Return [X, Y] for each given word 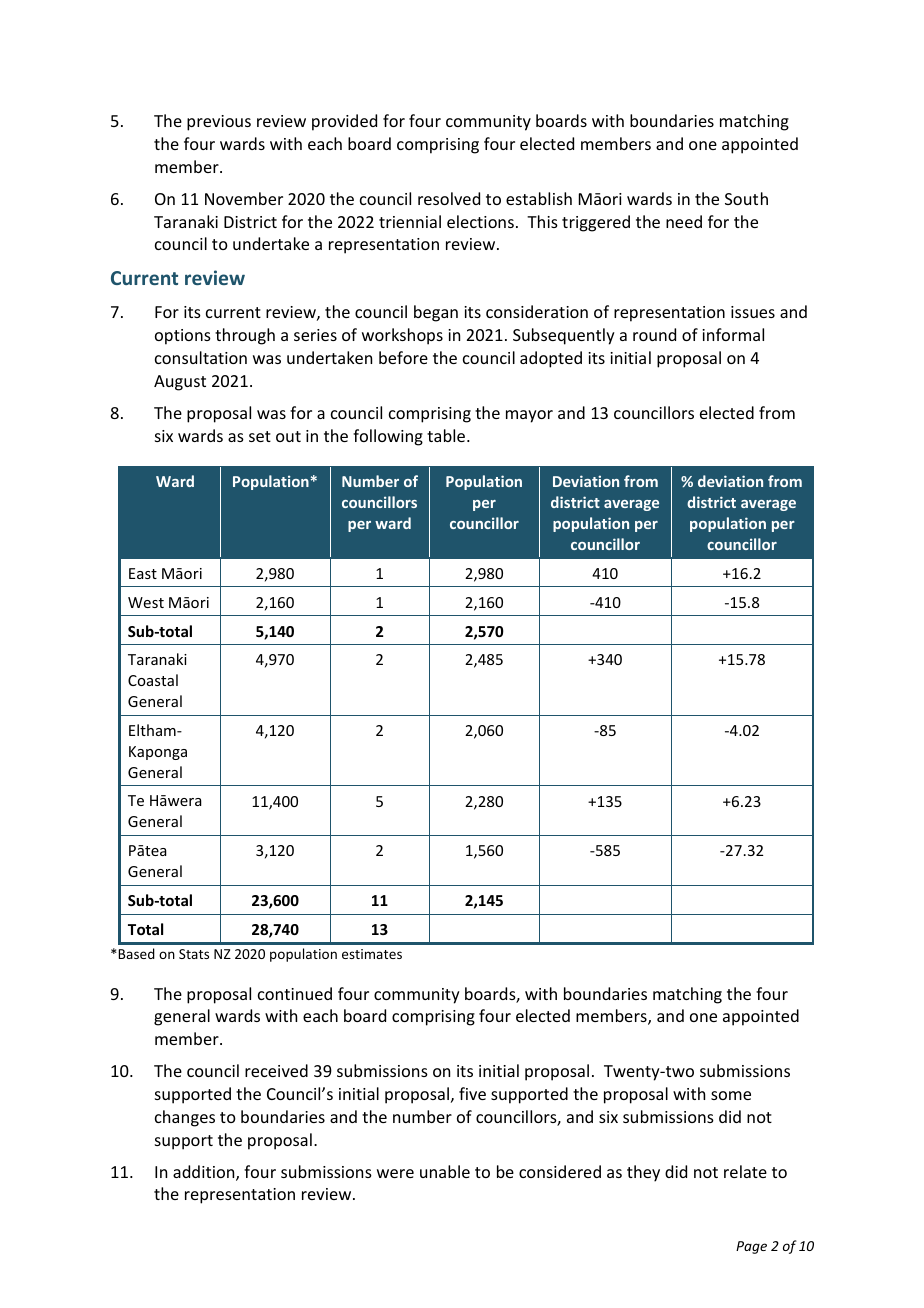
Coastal [153, 680]
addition [205, 1173]
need [684, 221]
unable [445, 1171]
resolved [449, 198]
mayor [529, 416]
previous [219, 123]
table [447, 435]
